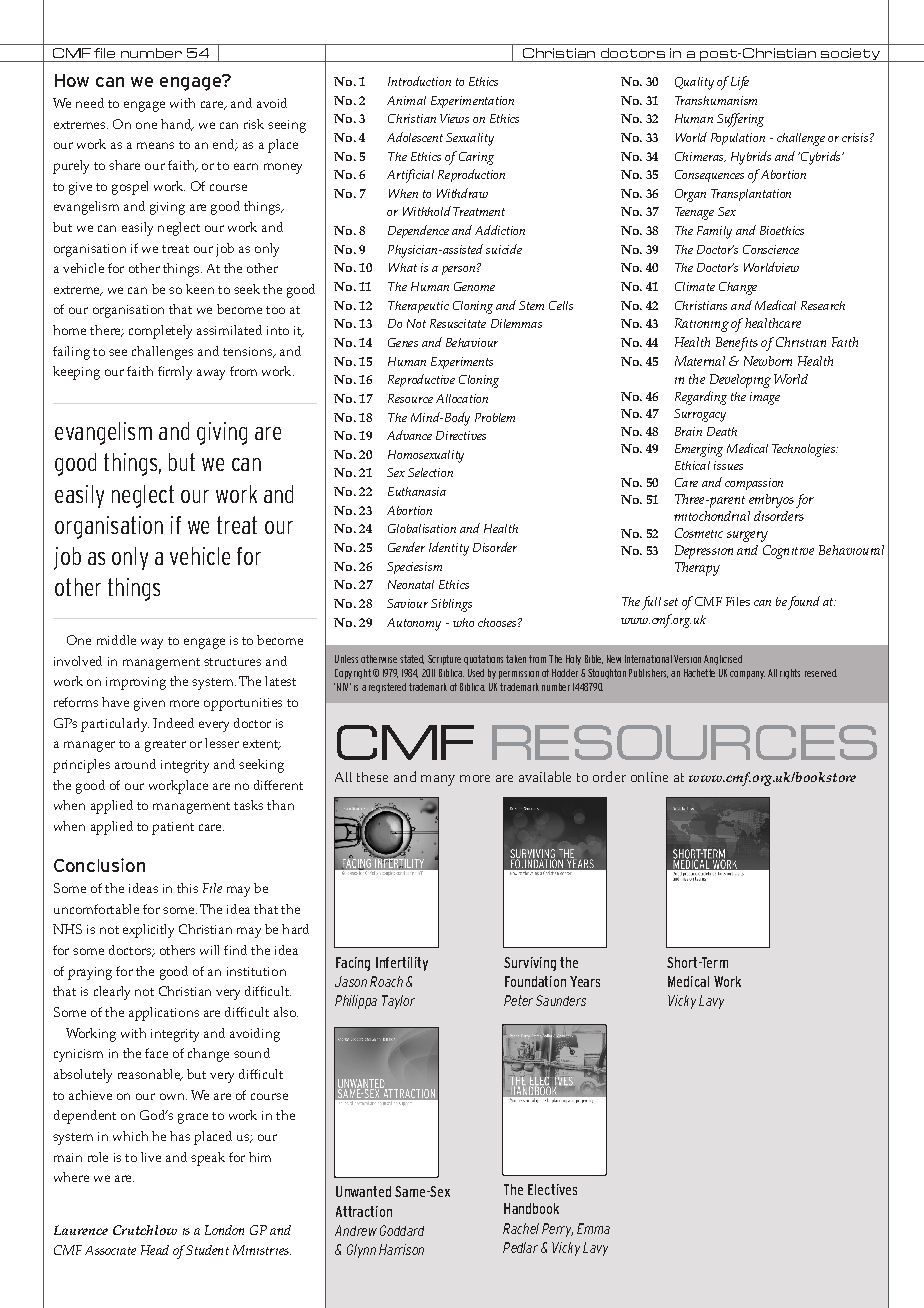 The width and height of the image is (924, 1308). What do you see at coordinates (740, 83) in the image?
I see `Life` at bounding box center [740, 83].
